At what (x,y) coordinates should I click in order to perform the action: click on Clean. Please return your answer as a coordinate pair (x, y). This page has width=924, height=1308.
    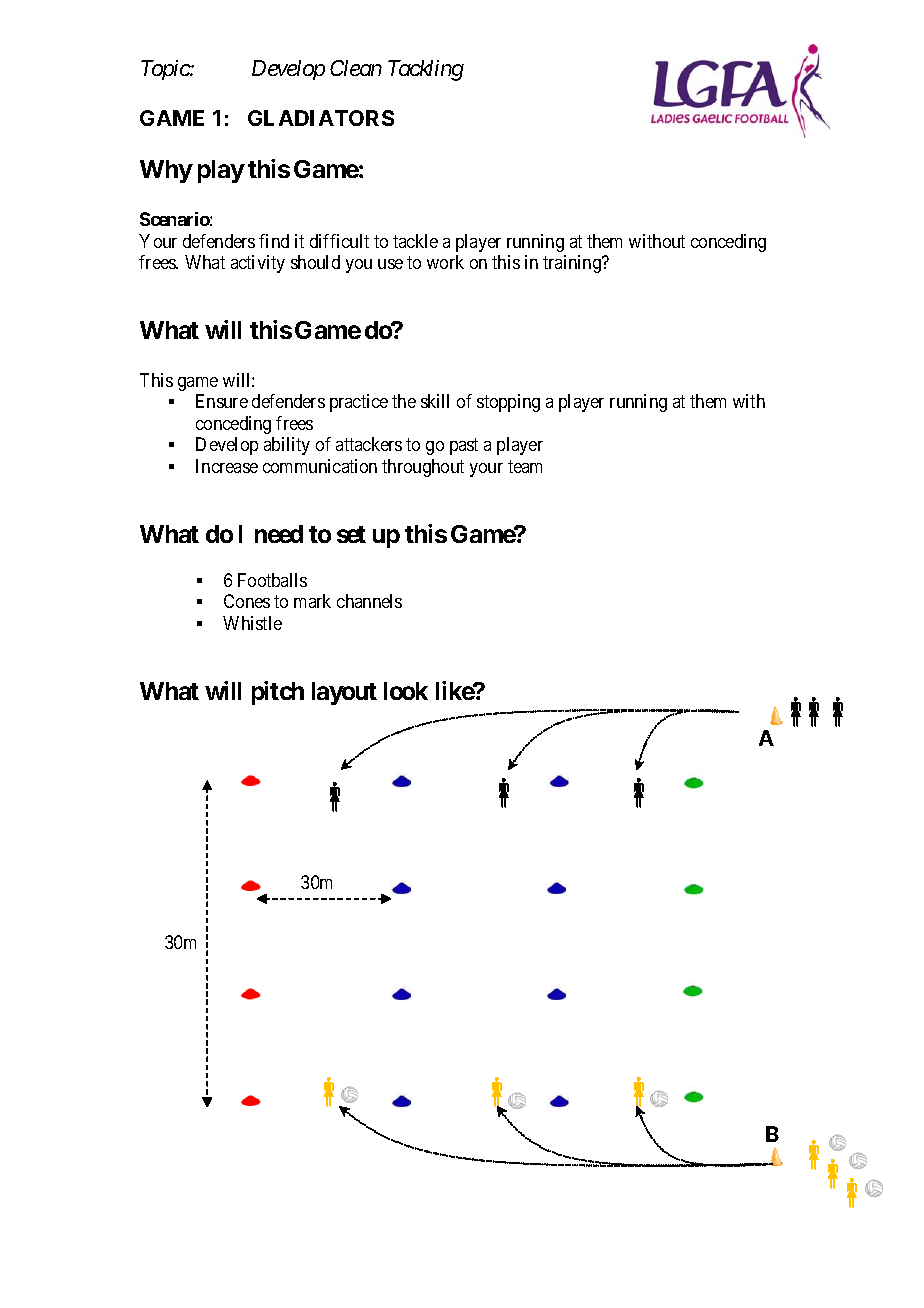
    Looking at the image, I should click on (356, 68).
